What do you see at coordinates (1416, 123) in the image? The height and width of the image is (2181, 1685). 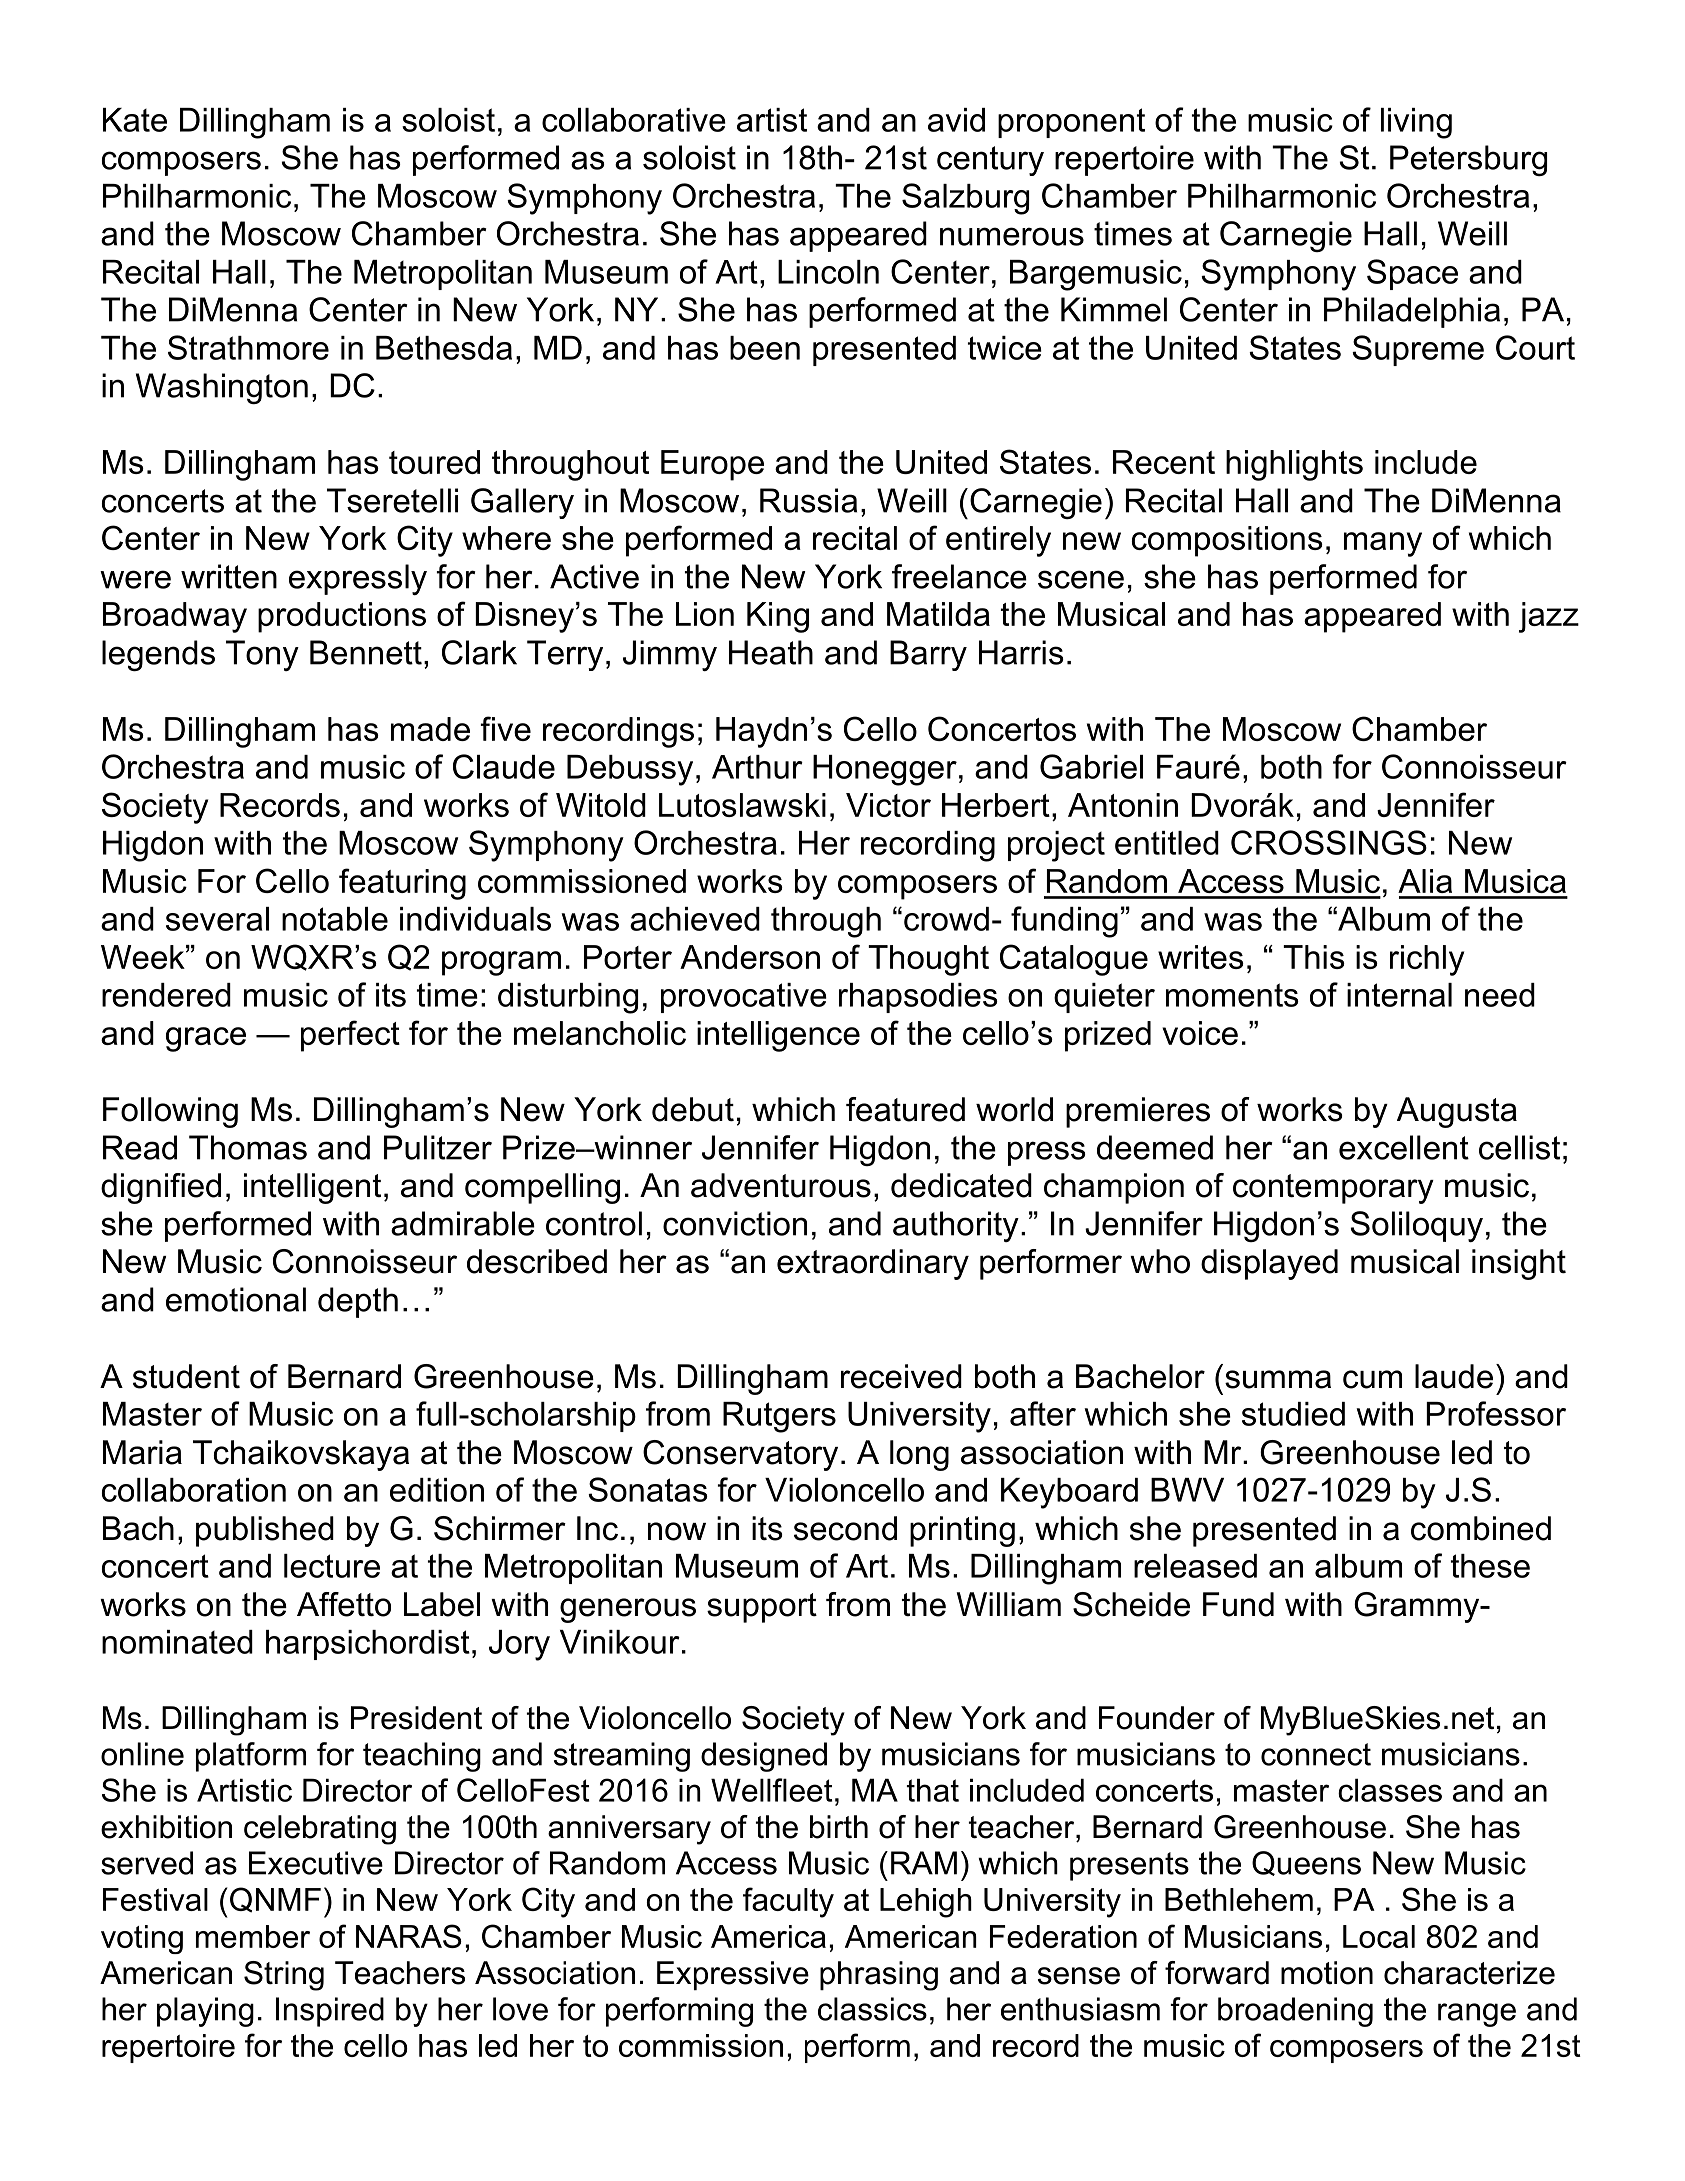 I see `living` at bounding box center [1416, 123].
